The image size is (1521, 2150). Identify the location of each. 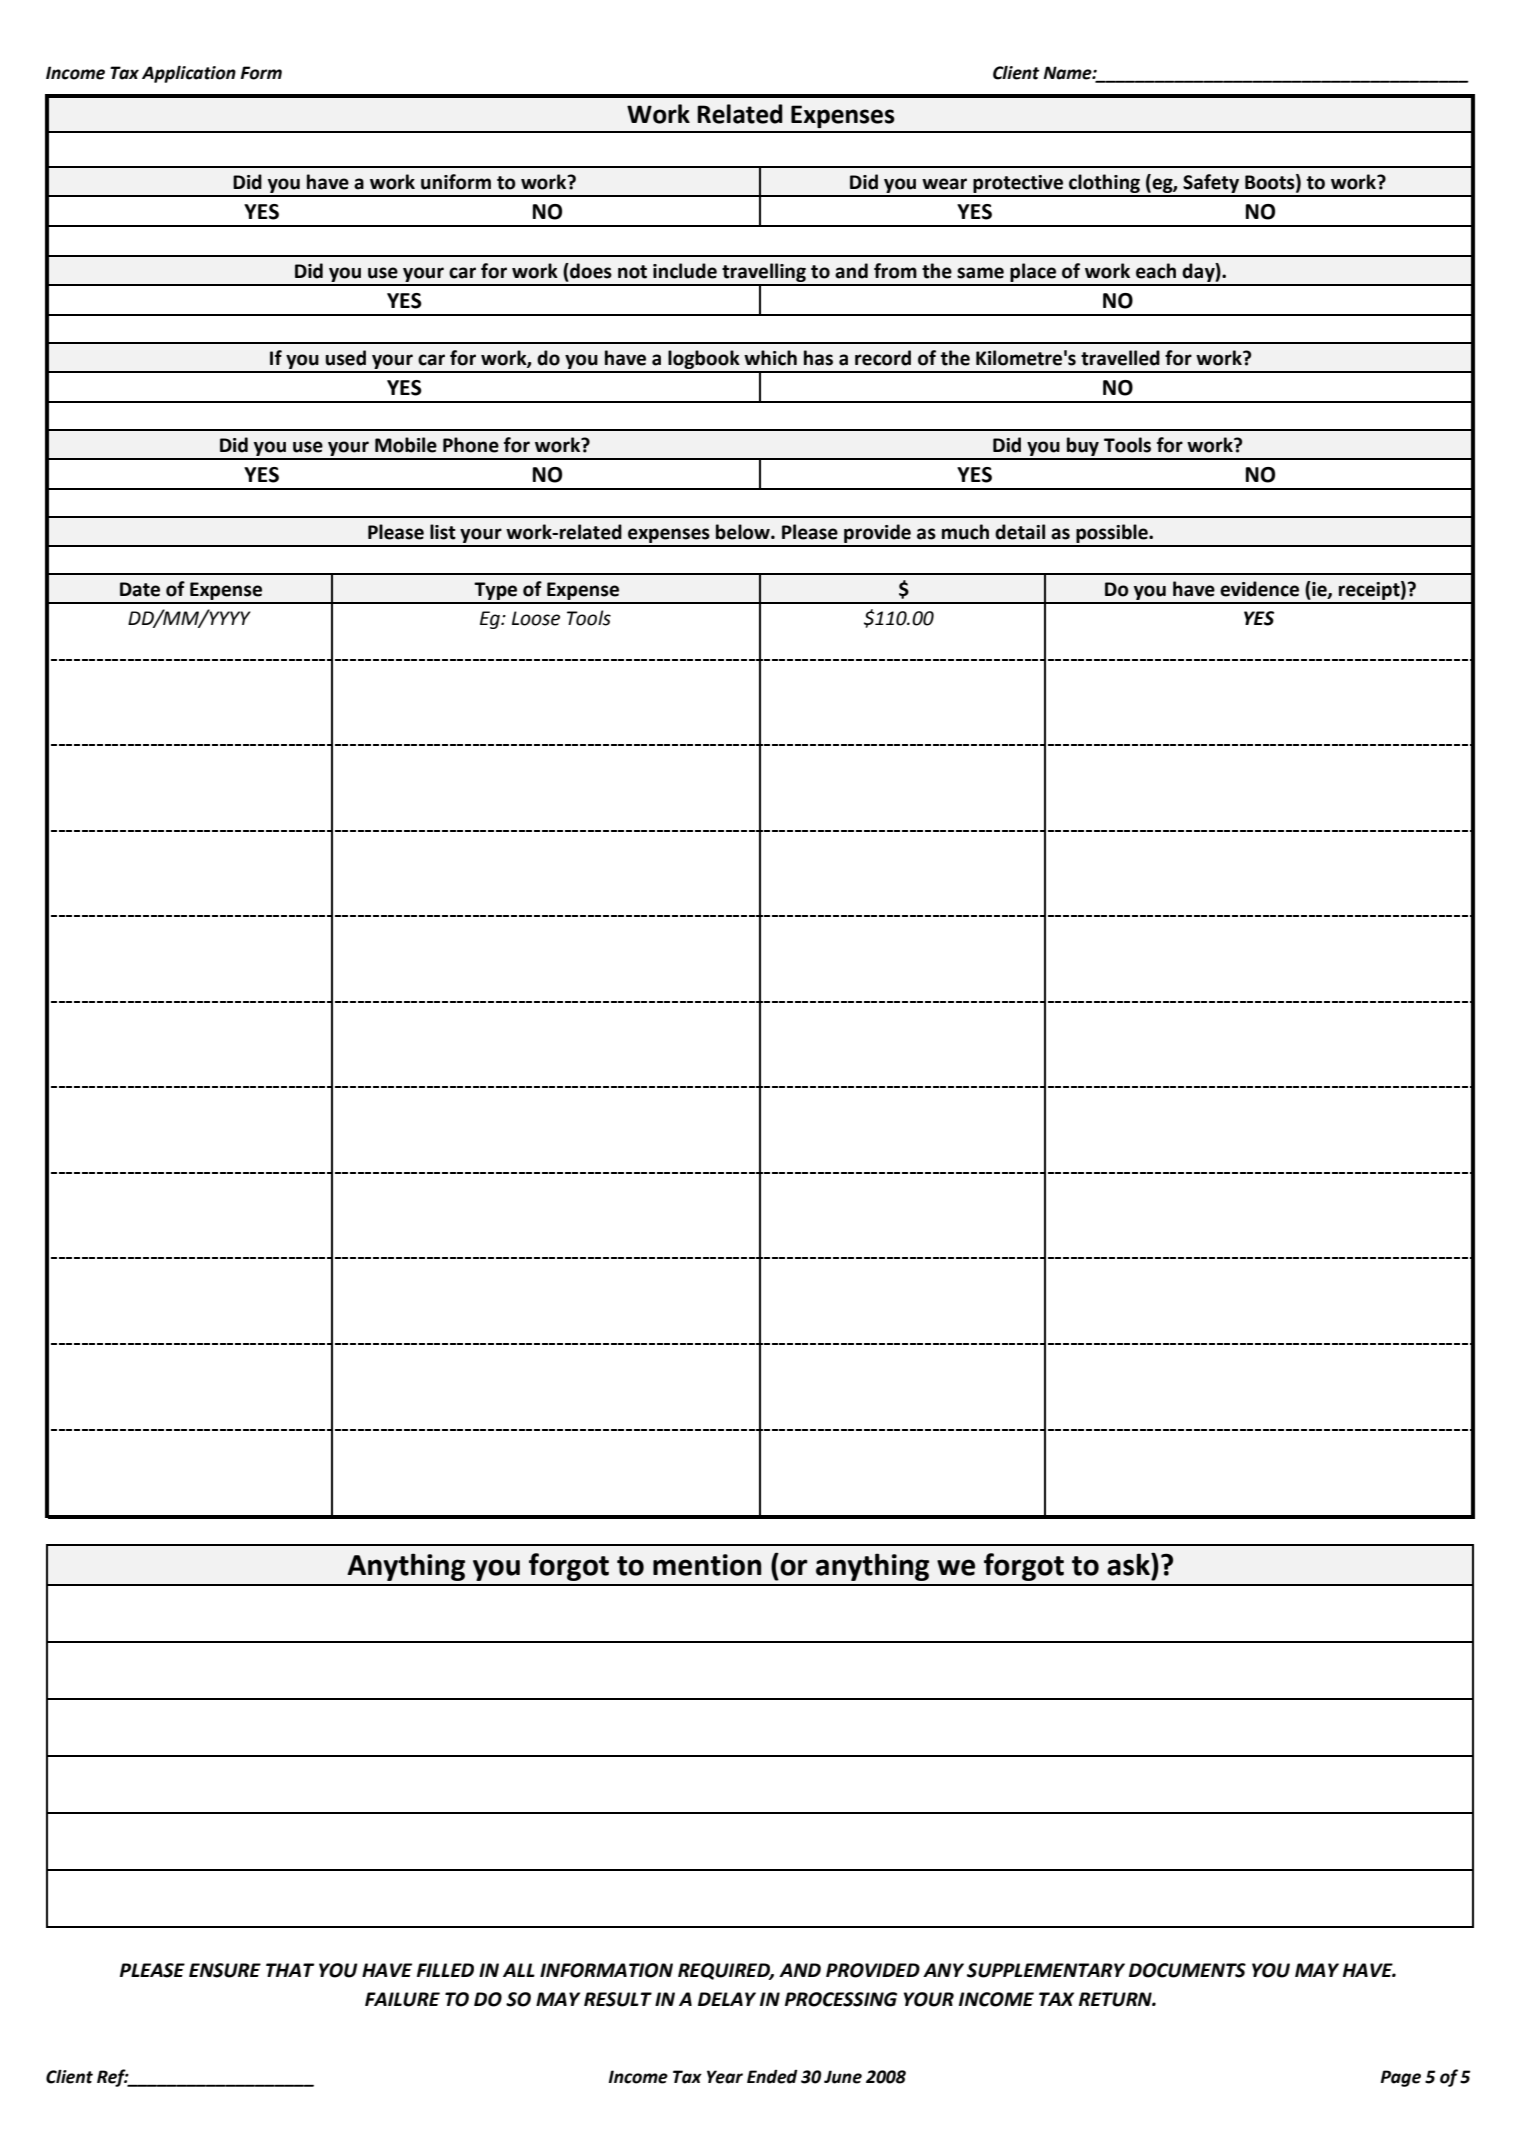
(1156, 271).
